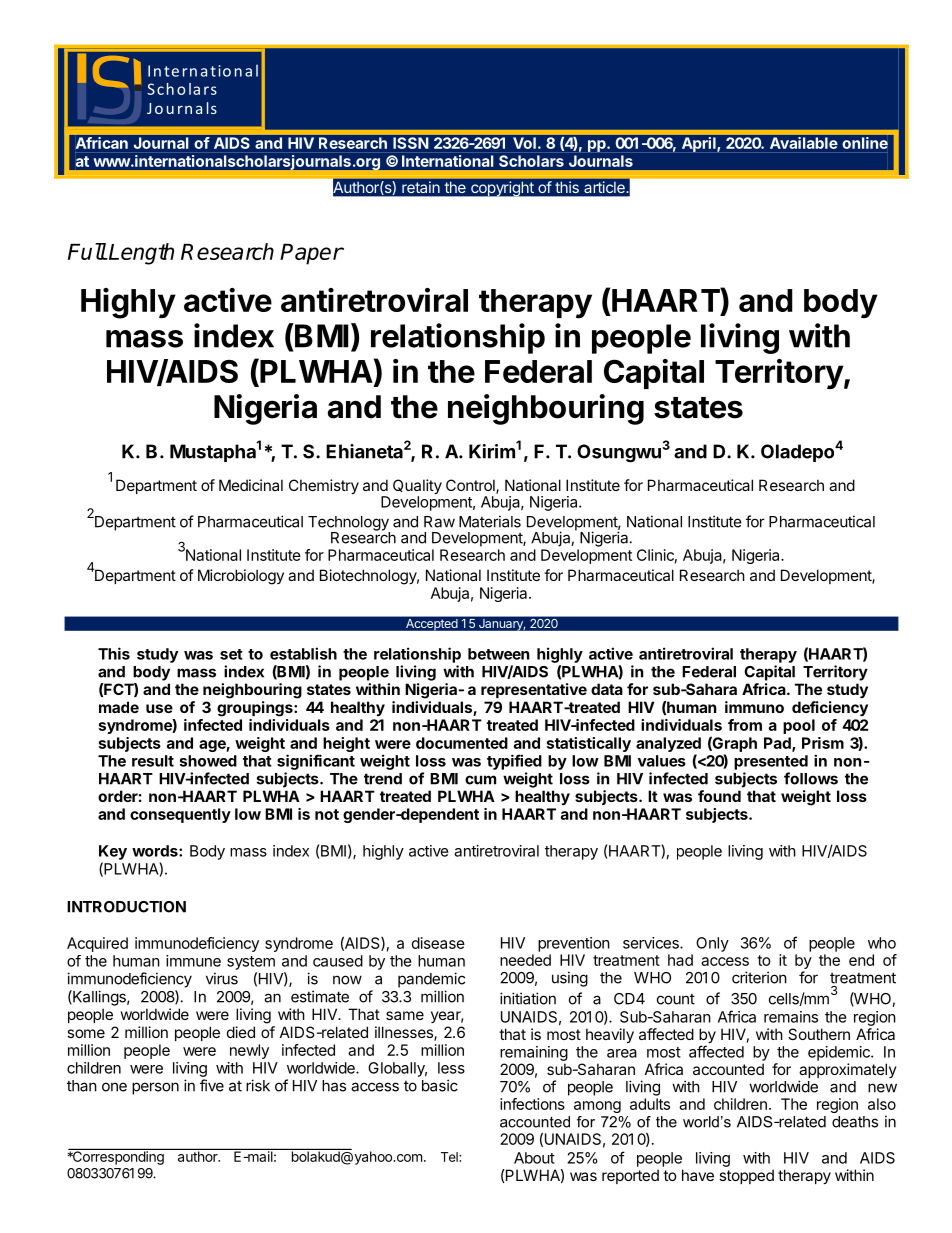 The height and width of the screenshot is (1233, 952). What do you see at coordinates (471, 486) in the screenshot?
I see `Control` at bounding box center [471, 486].
